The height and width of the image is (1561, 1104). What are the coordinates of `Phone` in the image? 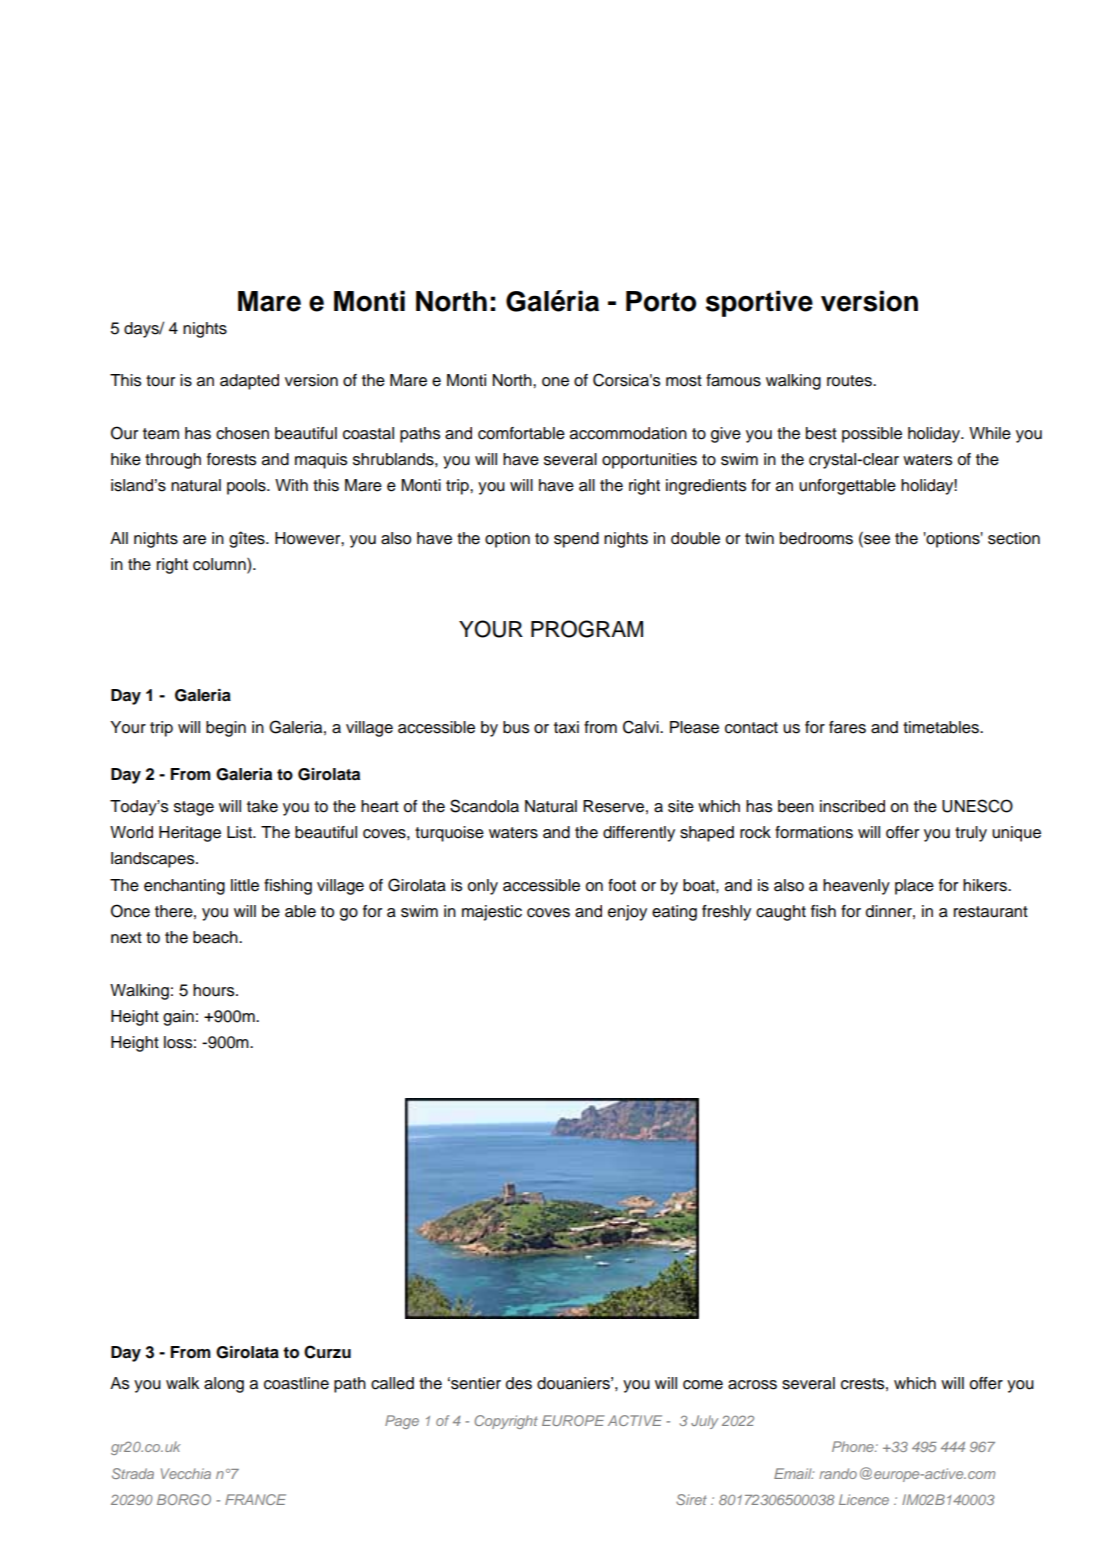 It's located at (854, 1446).
